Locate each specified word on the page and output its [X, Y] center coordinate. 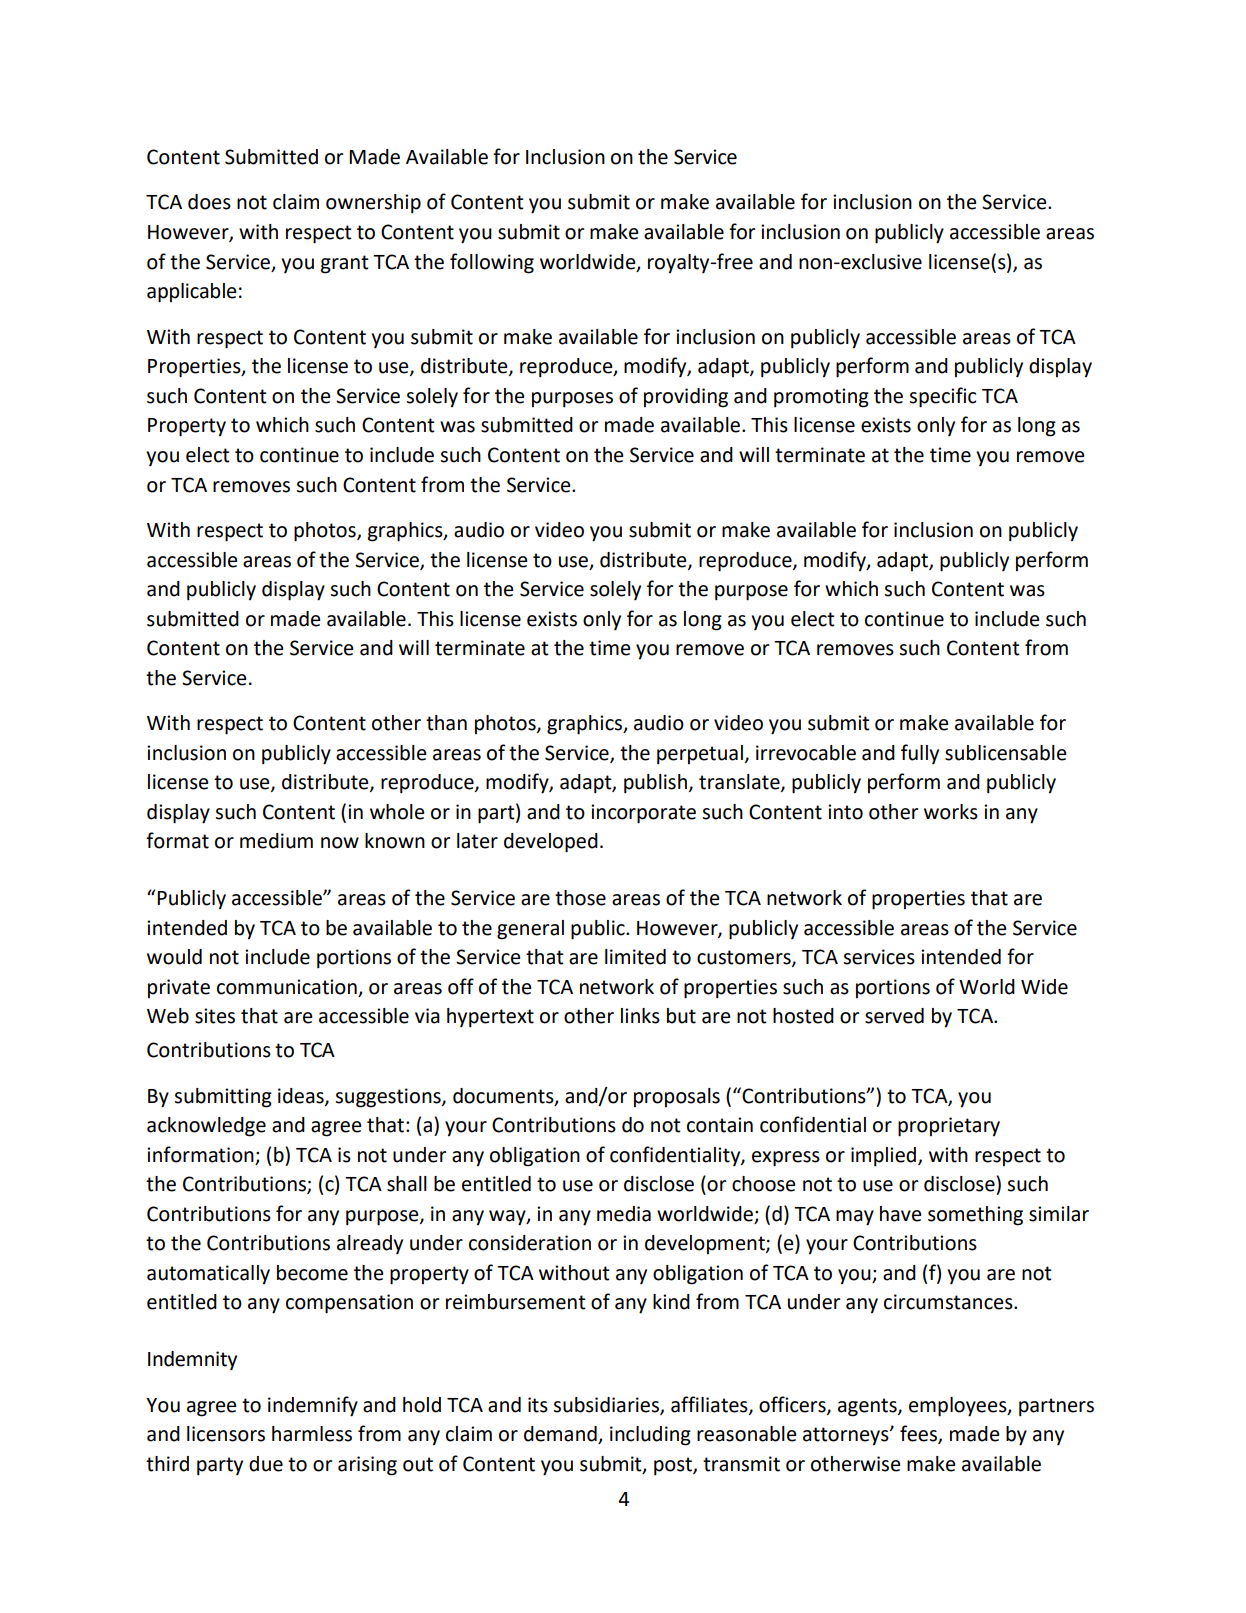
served [894, 1016]
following [492, 263]
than [446, 723]
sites [215, 1016]
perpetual [700, 755]
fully [920, 754]
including [650, 1436]
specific [943, 397]
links [640, 1016]
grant [345, 264]
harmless [312, 1434]
